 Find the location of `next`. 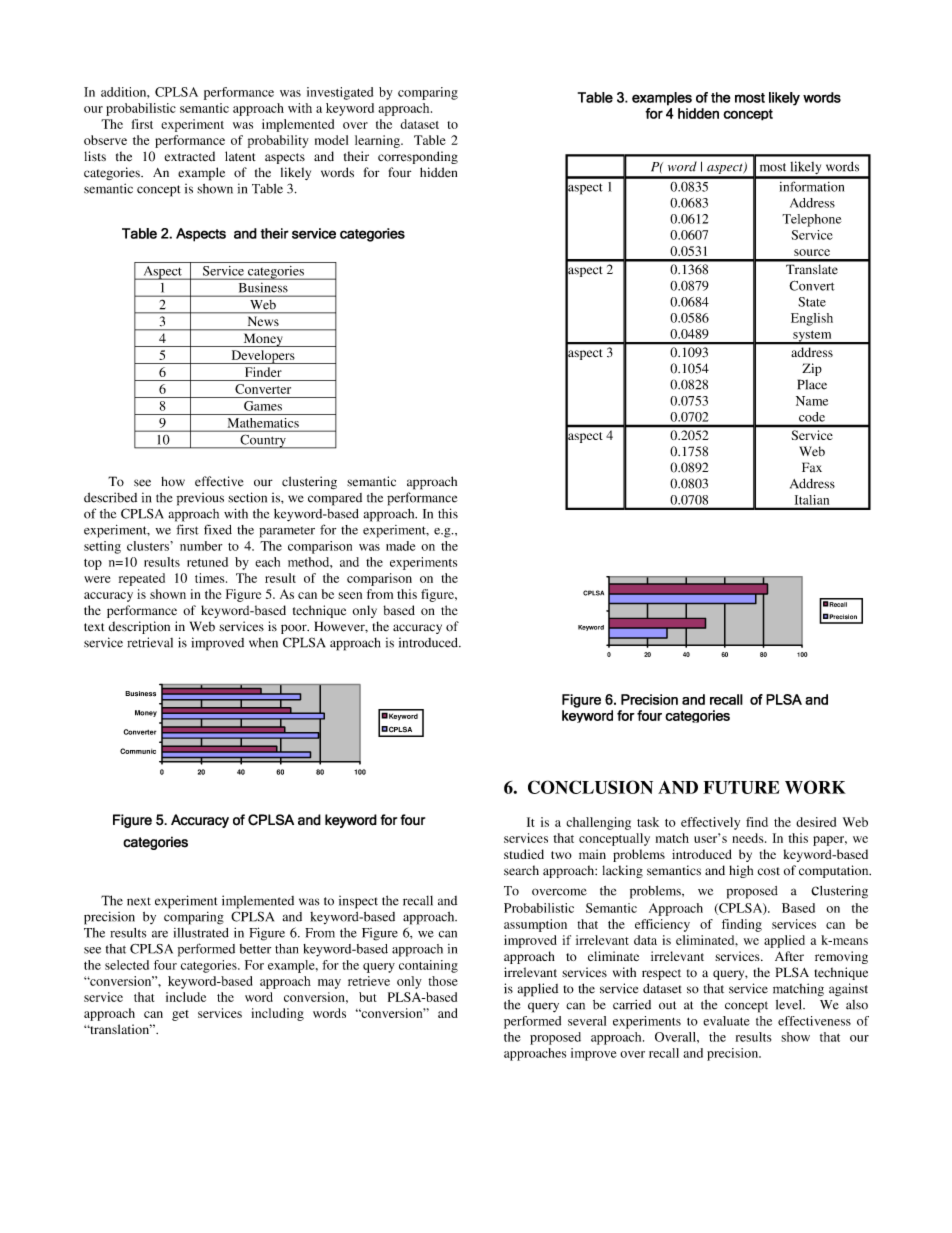

next is located at coordinates (139, 901).
